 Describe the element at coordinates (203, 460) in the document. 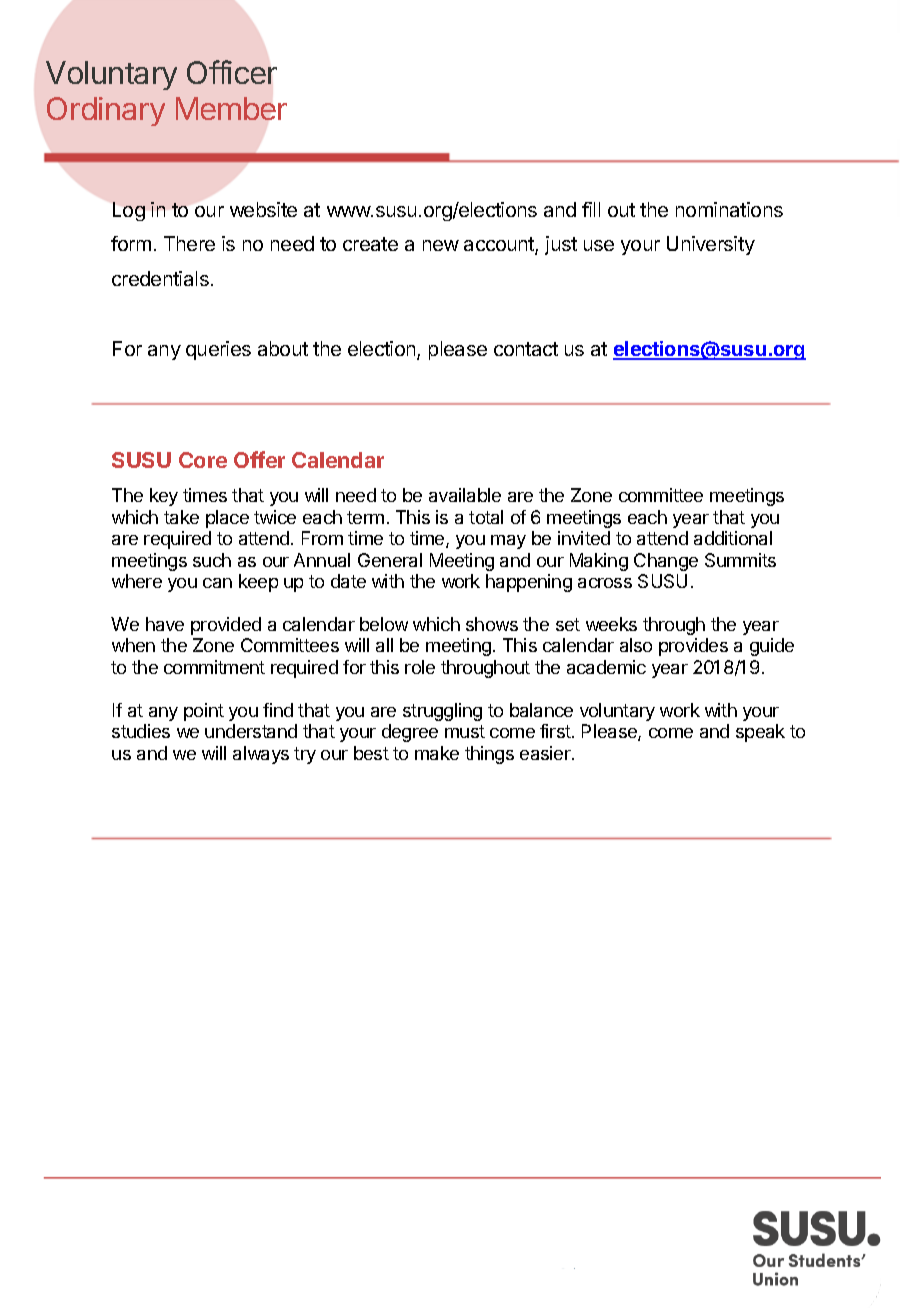

I see `Core` at that location.
